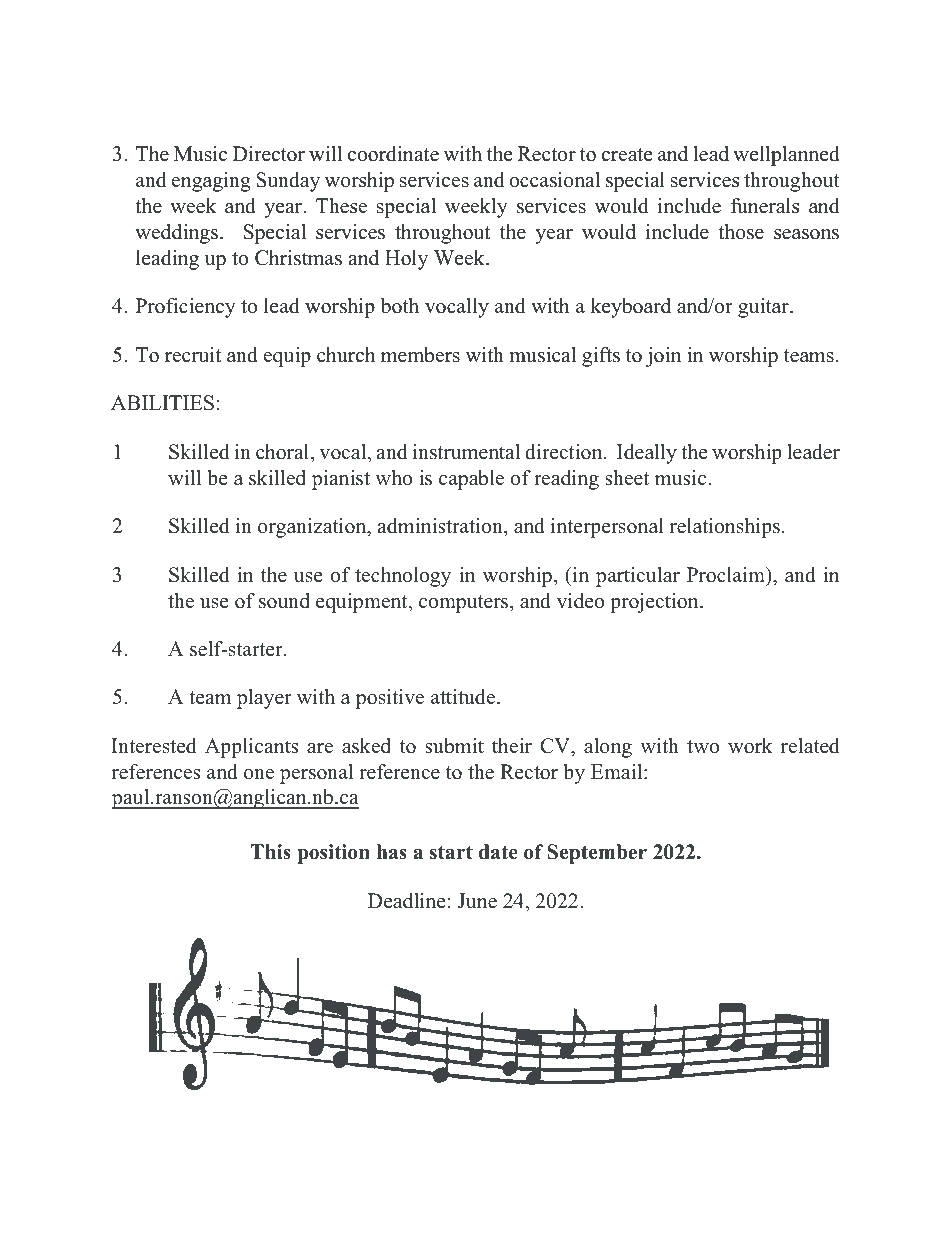 The width and height of the page is (952, 1233). I want to click on join, so click(663, 357).
